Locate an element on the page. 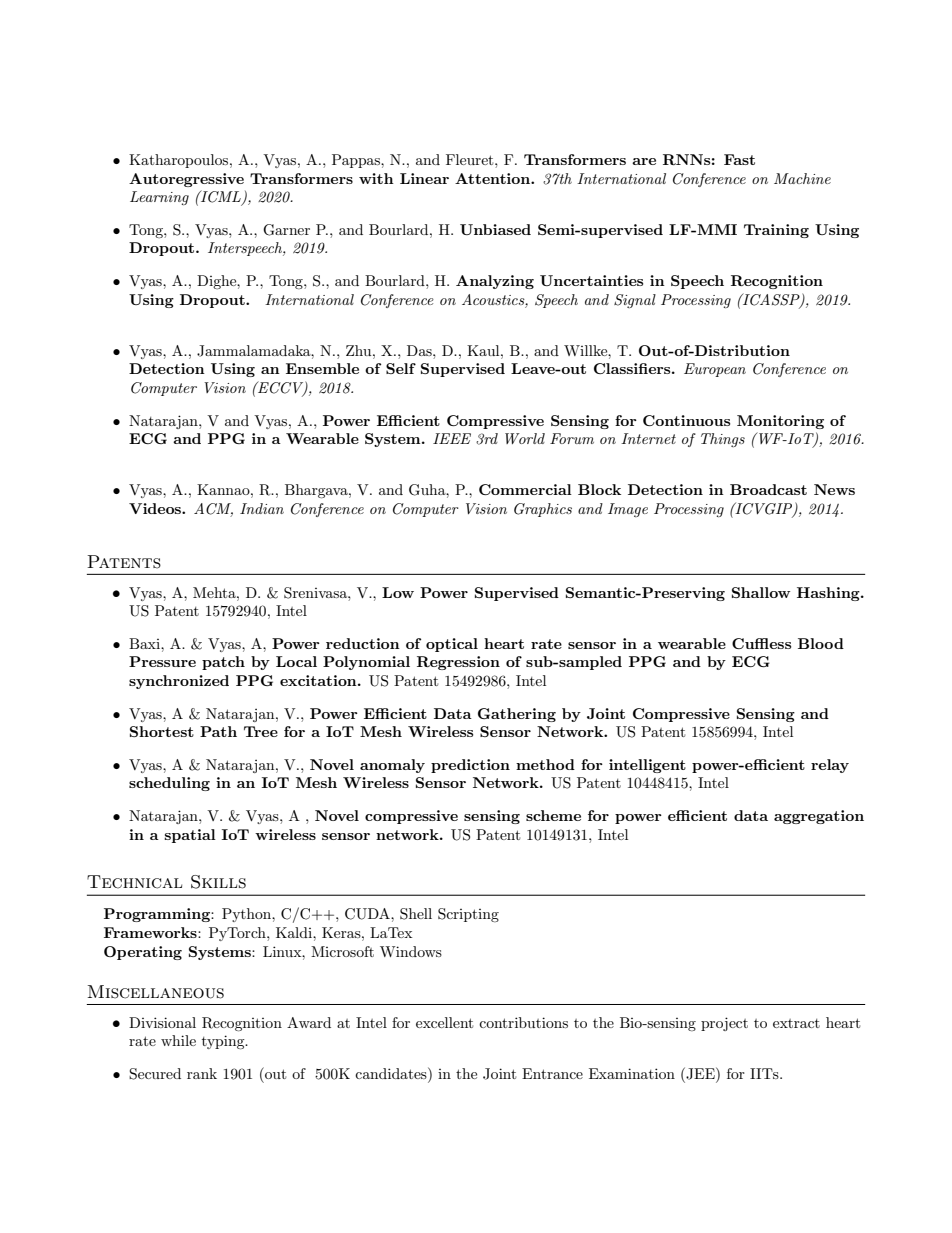 Image resolution: width=952 pixels, height=1233 pixels. typing is located at coordinates (224, 1042).
